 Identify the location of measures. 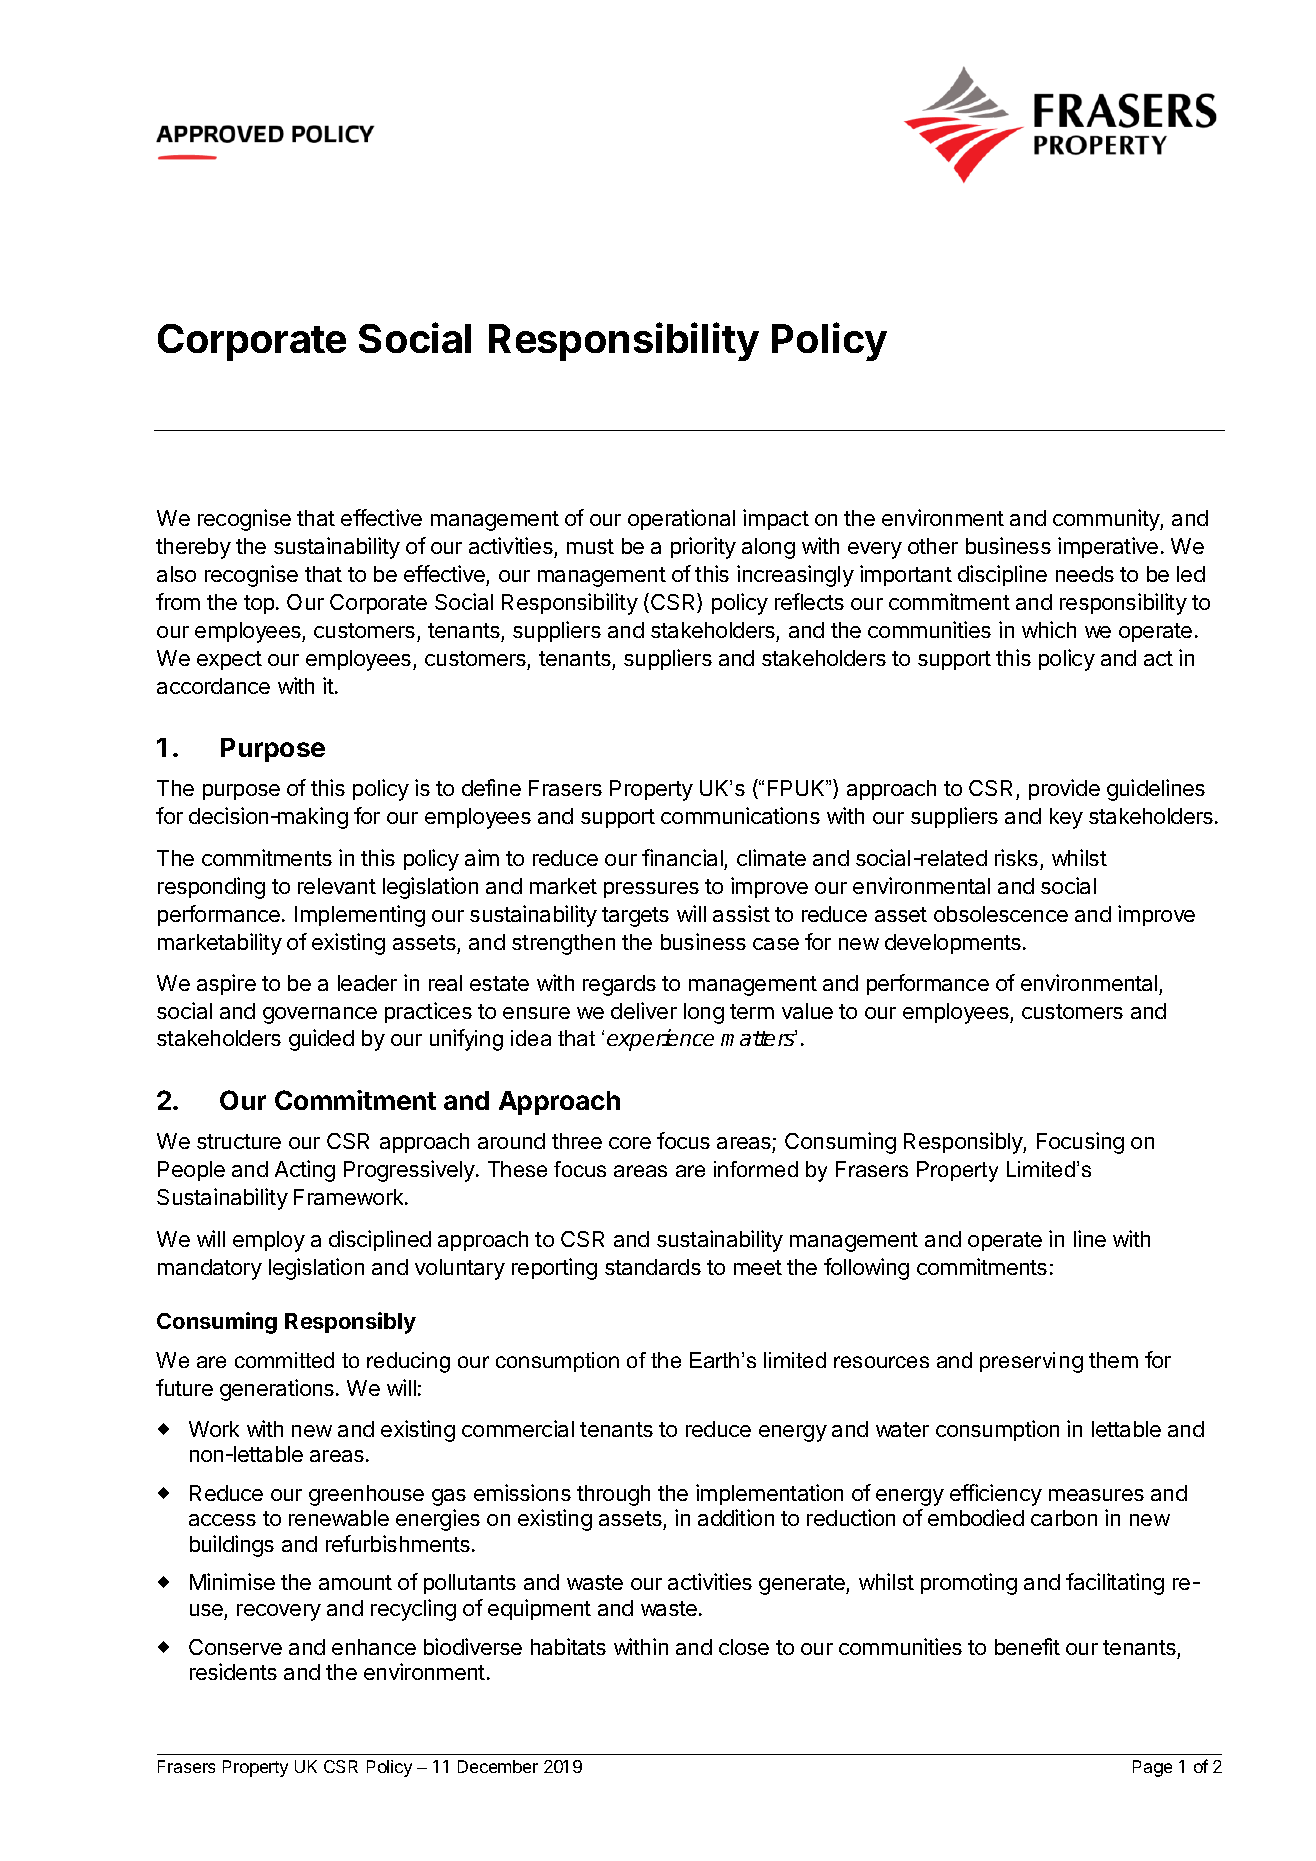
(1096, 1495).
